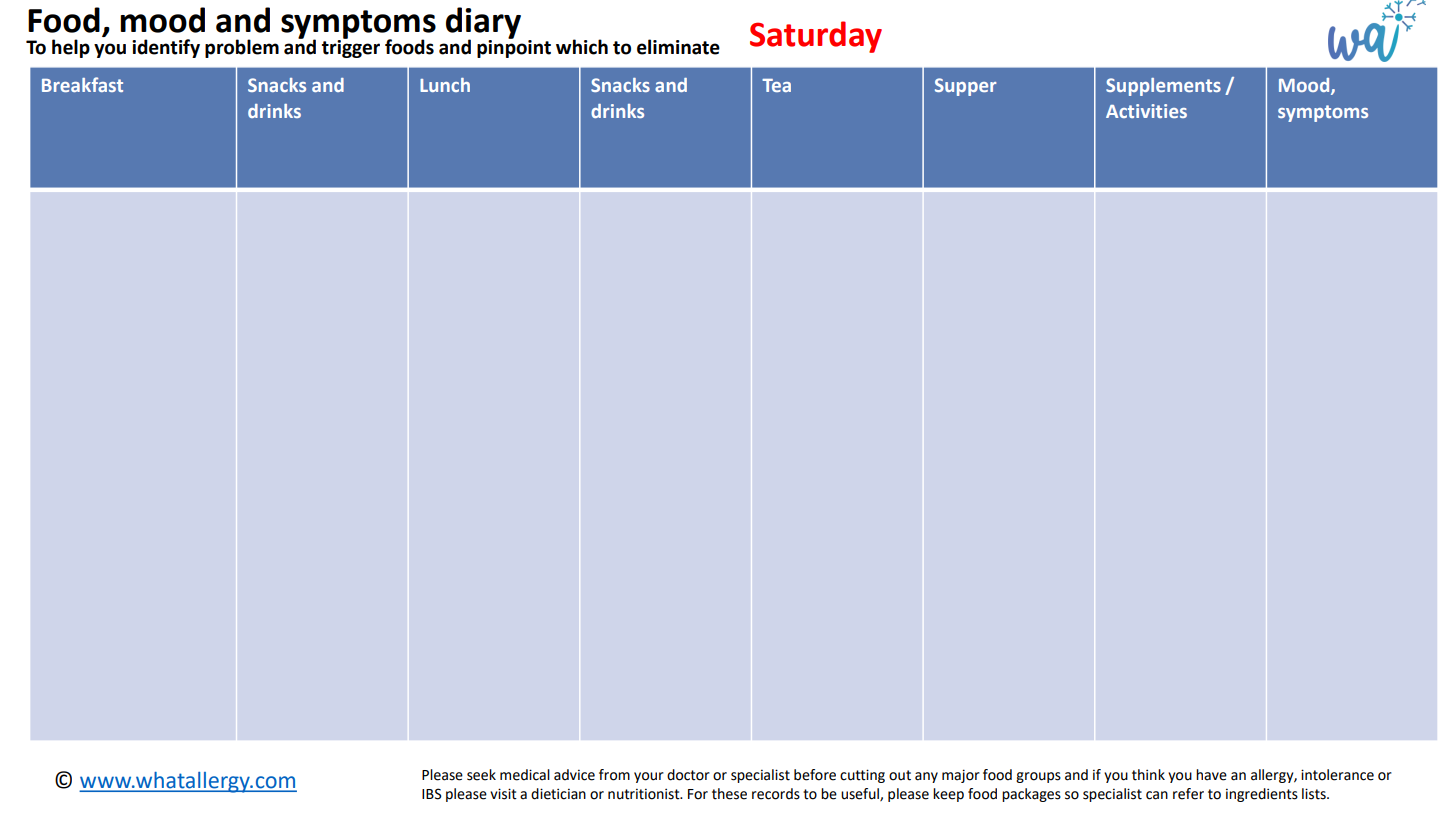  What do you see at coordinates (1163, 87) in the document?
I see `Supplements` at bounding box center [1163, 87].
